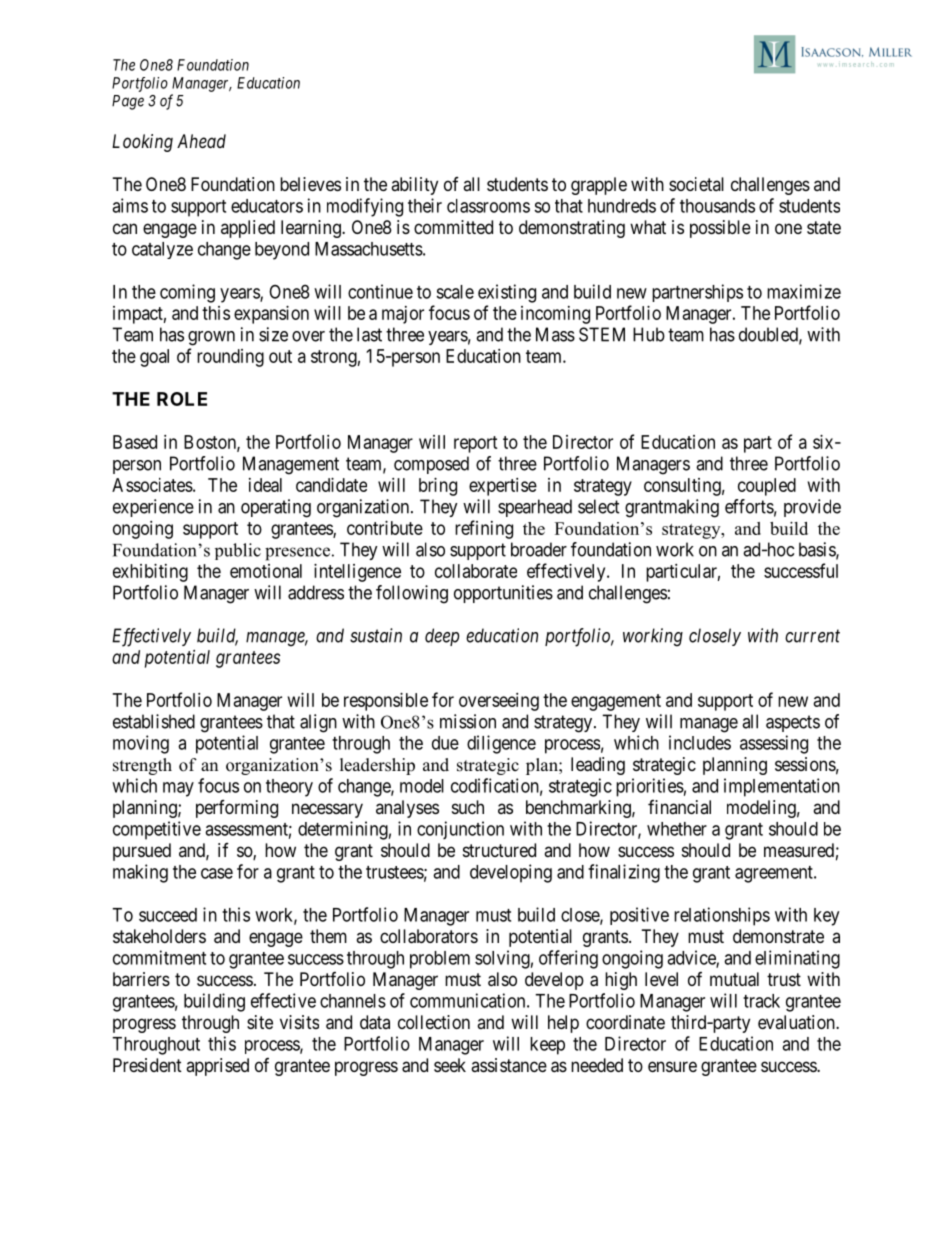  Describe the element at coordinates (201, 141) in the image. I see `Ahead` at that location.
